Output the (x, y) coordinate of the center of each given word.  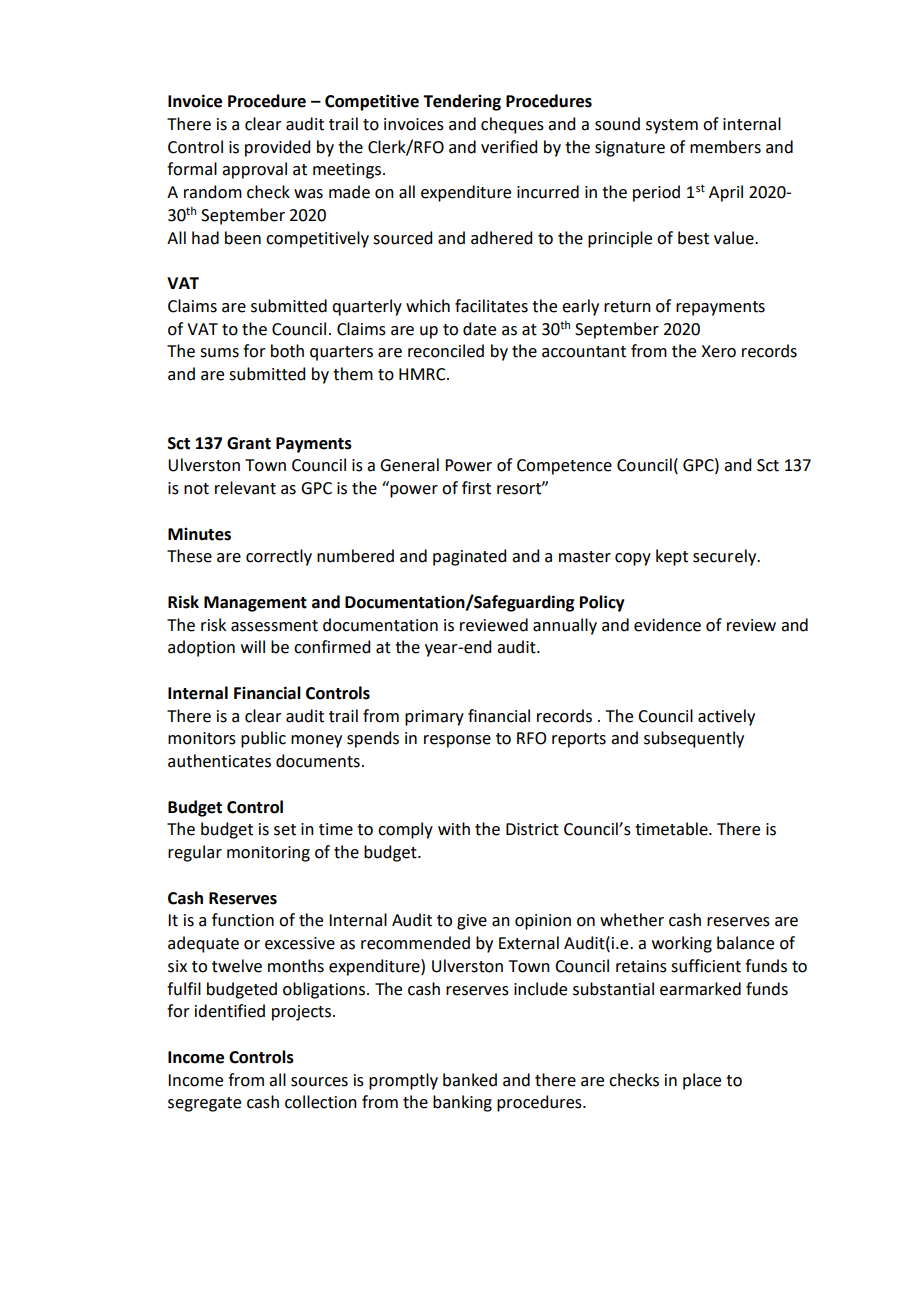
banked (470, 1080)
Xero (718, 351)
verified (509, 147)
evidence (667, 625)
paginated (469, 557)
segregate (204, 1104)
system (672, 126)
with (454, 829)
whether (632, 920)
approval (254, 170)
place (702, 1081)
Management (255, 604)
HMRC (423, 374)
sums (219, 353)
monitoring (268, 854)
